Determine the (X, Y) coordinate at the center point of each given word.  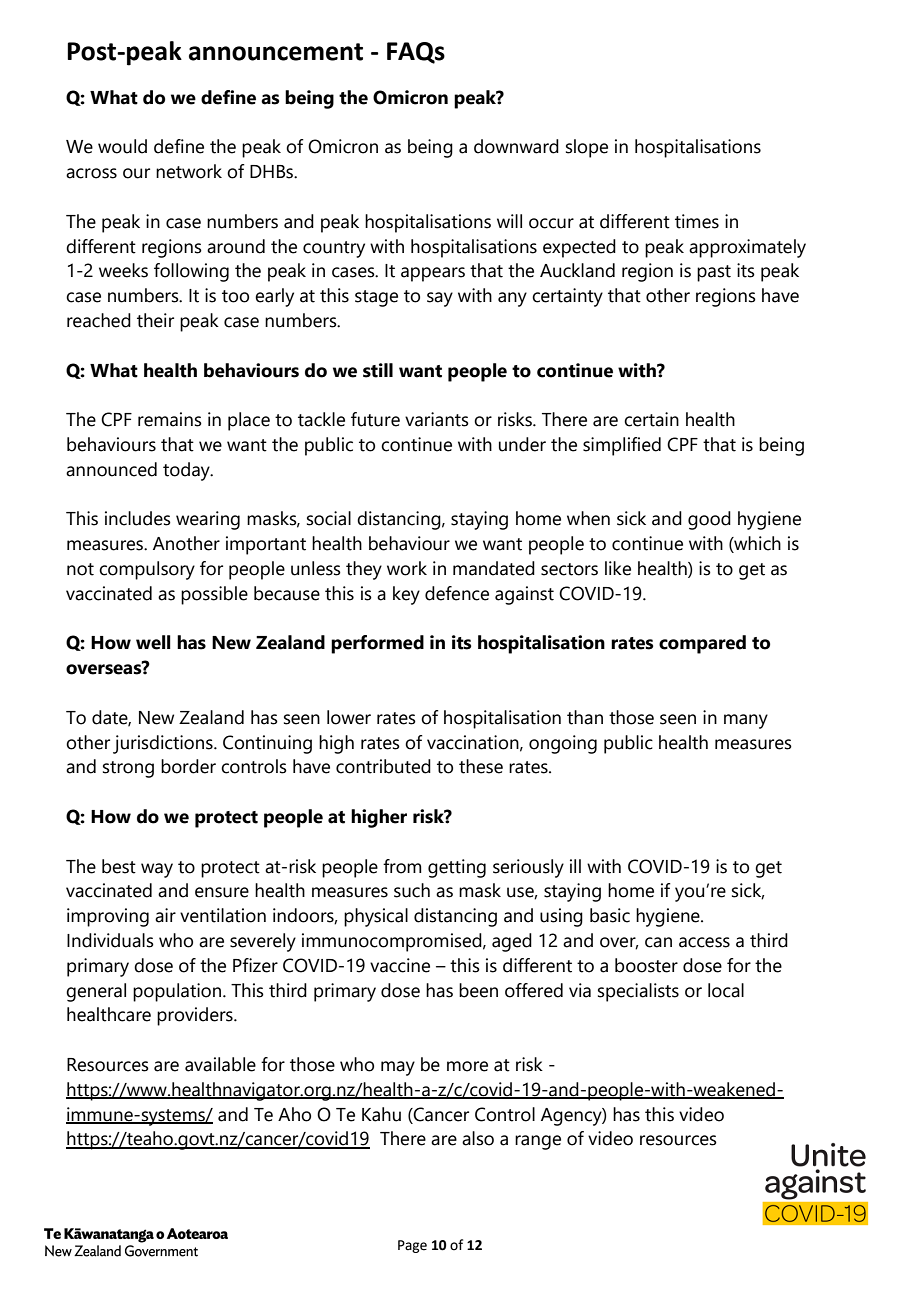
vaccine (400, 965)
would (122, 146)
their (155, 320)
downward (516, 146)
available (220, 1064)
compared (702, 644)
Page (412, 1246)
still (378, 370)
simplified (622, 446)
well (153, 642)
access (704, 942)
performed (377, 644)
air (165, 915)
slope (587, 148)
